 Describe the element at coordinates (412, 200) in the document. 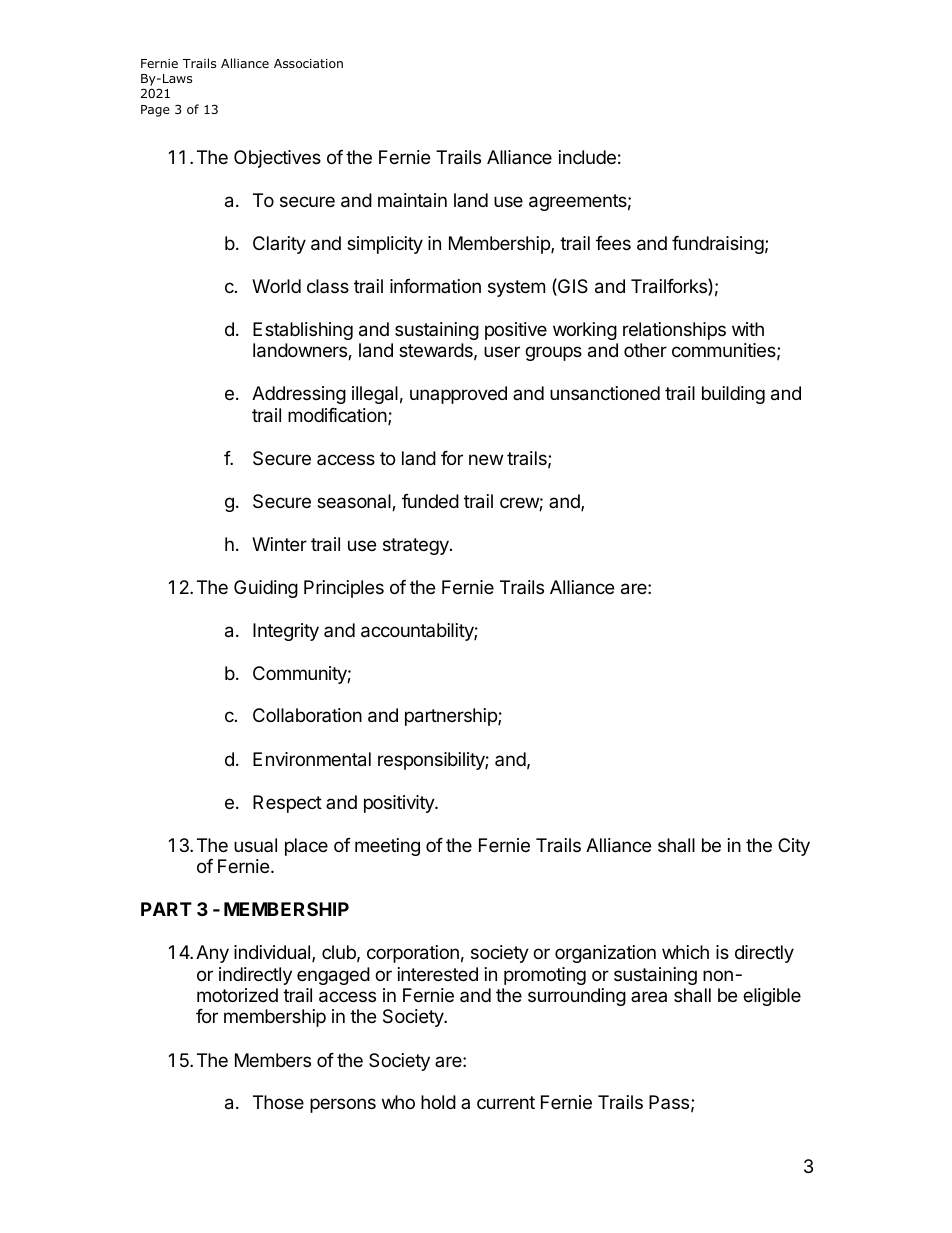

I see `maintain` at that location.
